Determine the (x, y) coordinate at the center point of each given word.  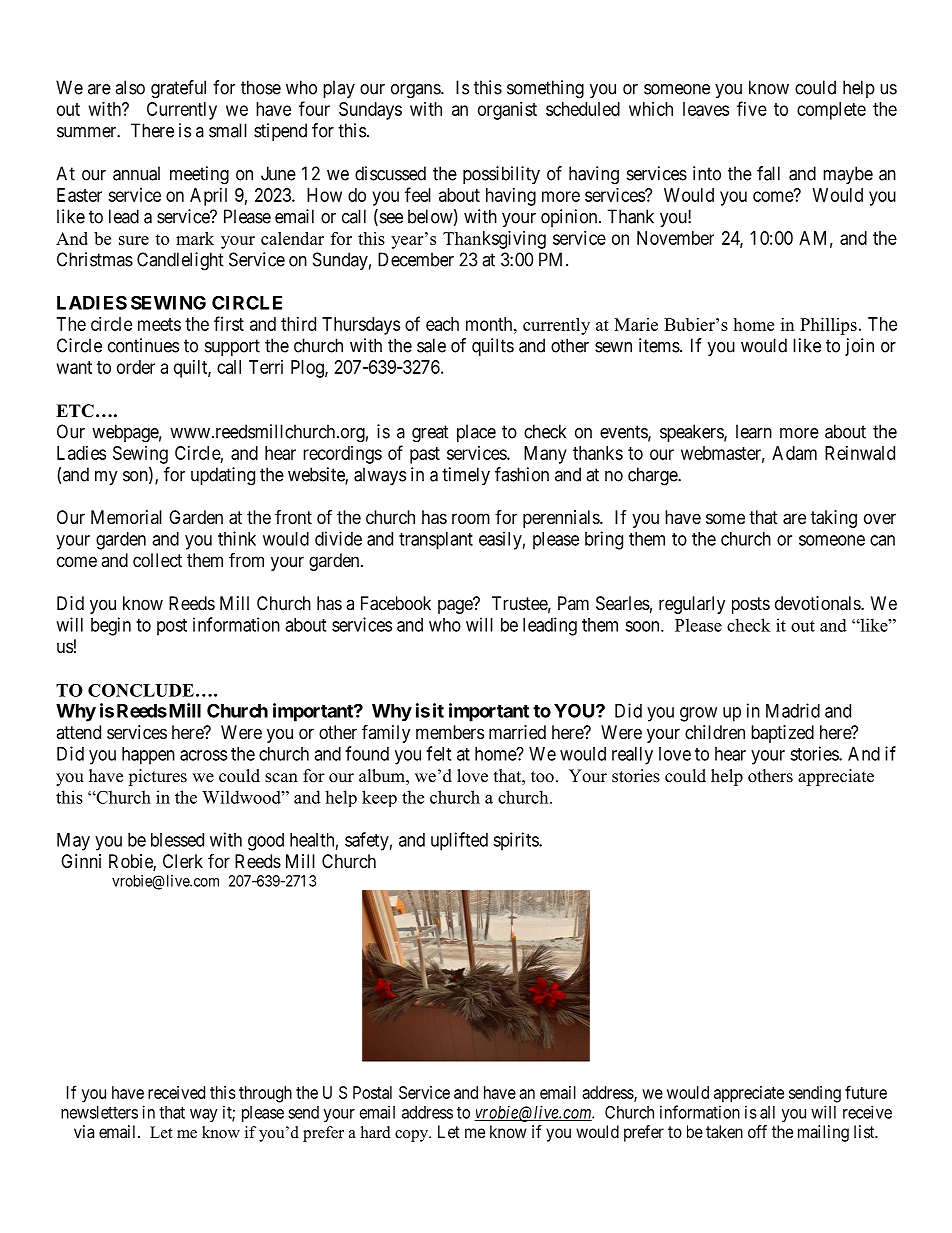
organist (507, 111)
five (752, 108)
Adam (794, 453)
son (136, 477)
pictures (157, 777)
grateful (178, 89)
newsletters (99, 1112)
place (476, 433)
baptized (782, 734)
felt (438, 753)
